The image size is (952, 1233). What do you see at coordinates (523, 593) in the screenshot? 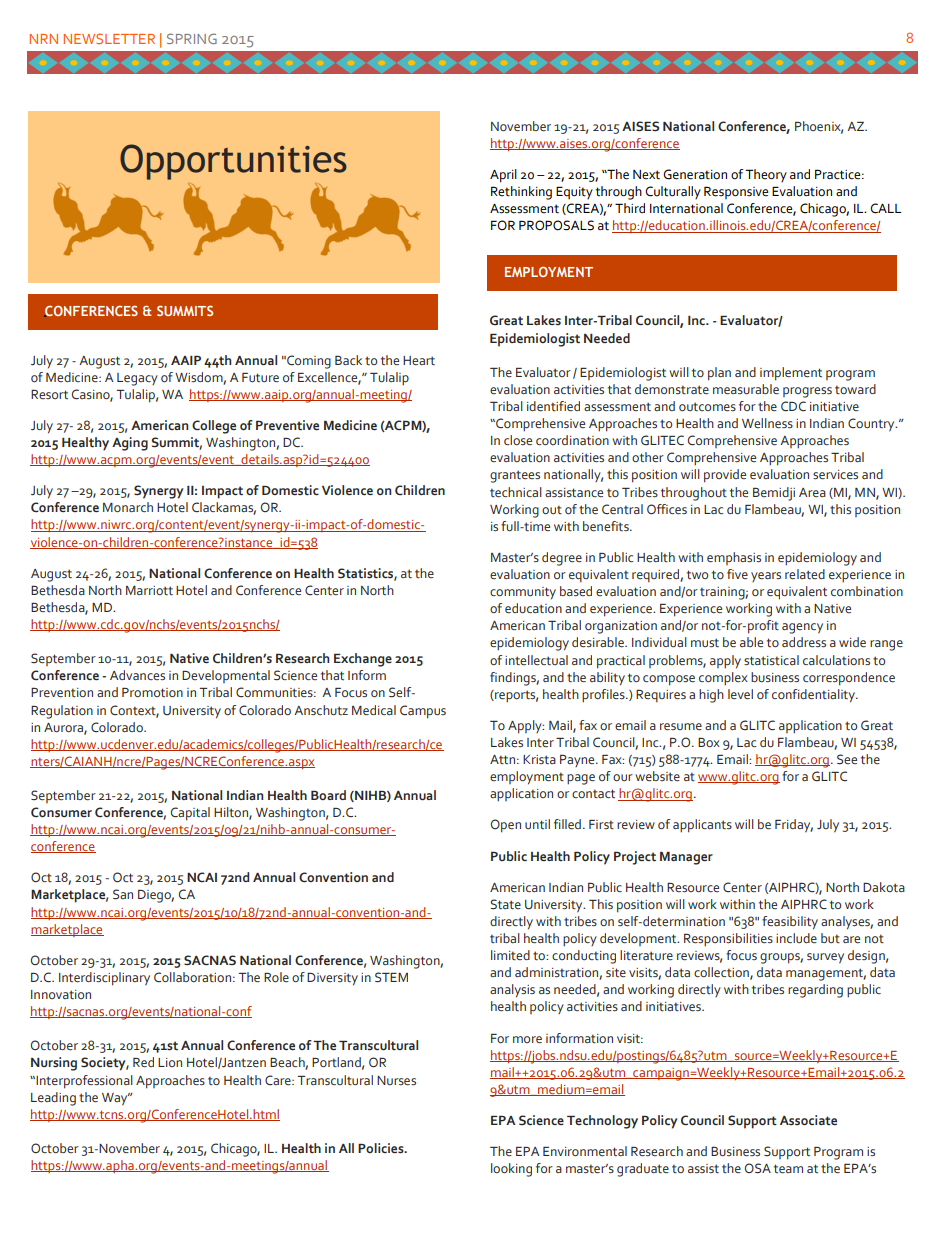
I see `community` at bounding box center [523, 593].
